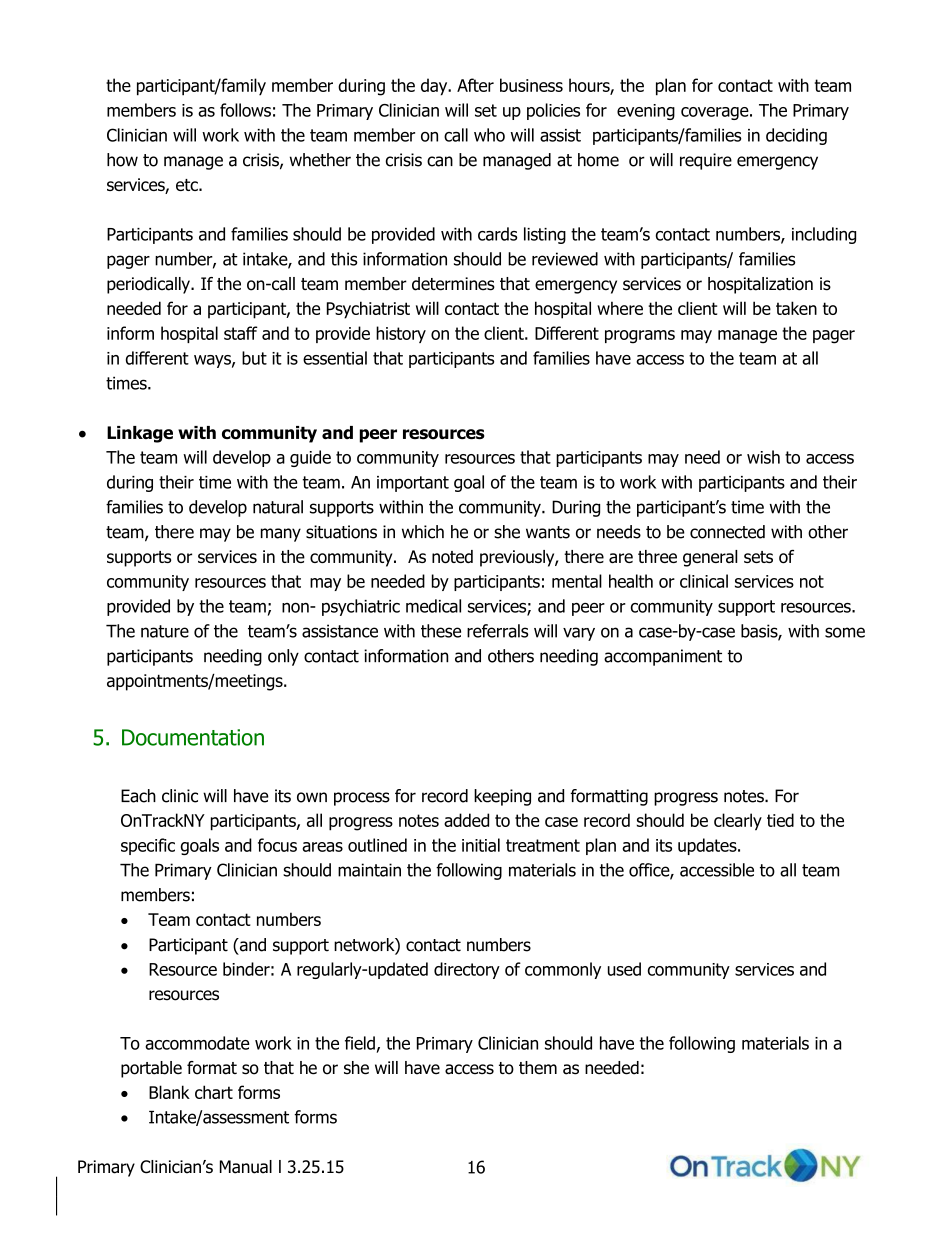 The image size is (952, 1233). Describe the element at coordinates (758, 557) in the document. I see `sets` at that location.
